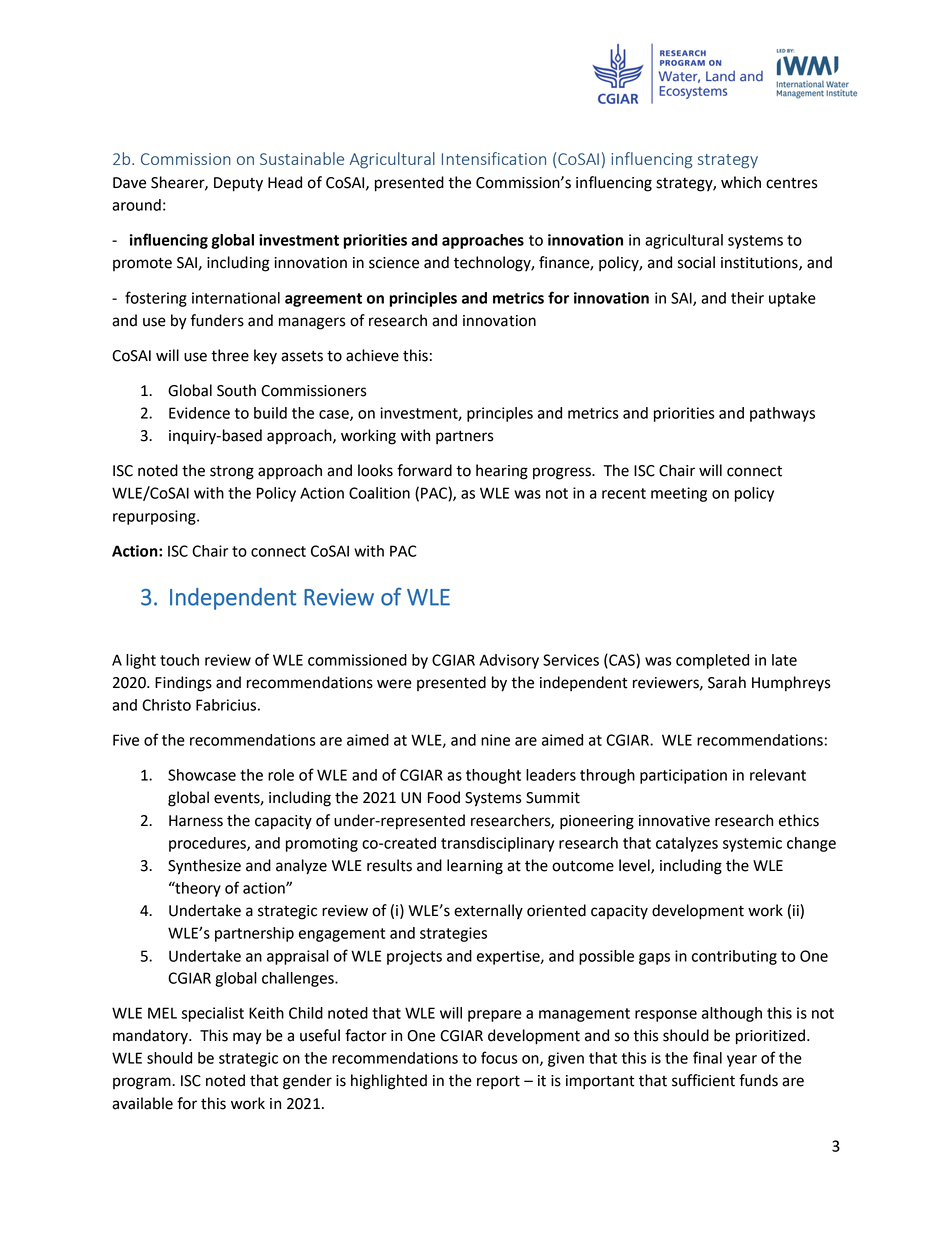  What do you see at coordinates (741, 182) in the image?
I see `which` at bounding box center [741, 182].
